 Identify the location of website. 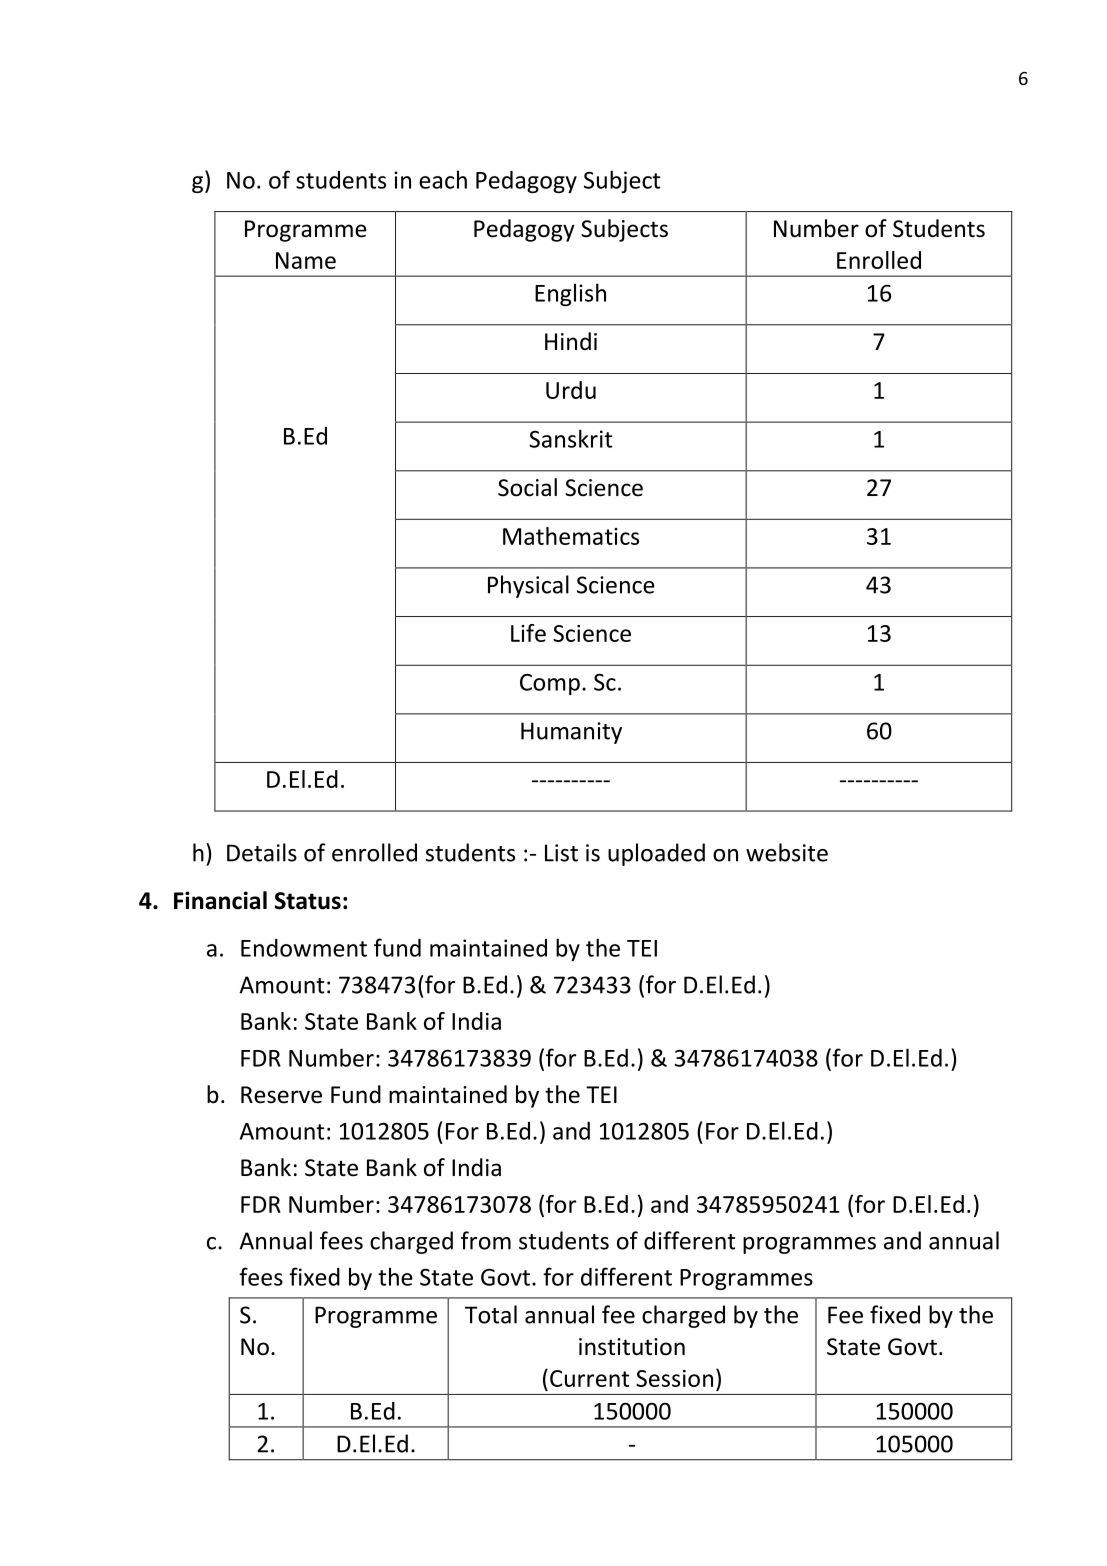
(787, 852).
